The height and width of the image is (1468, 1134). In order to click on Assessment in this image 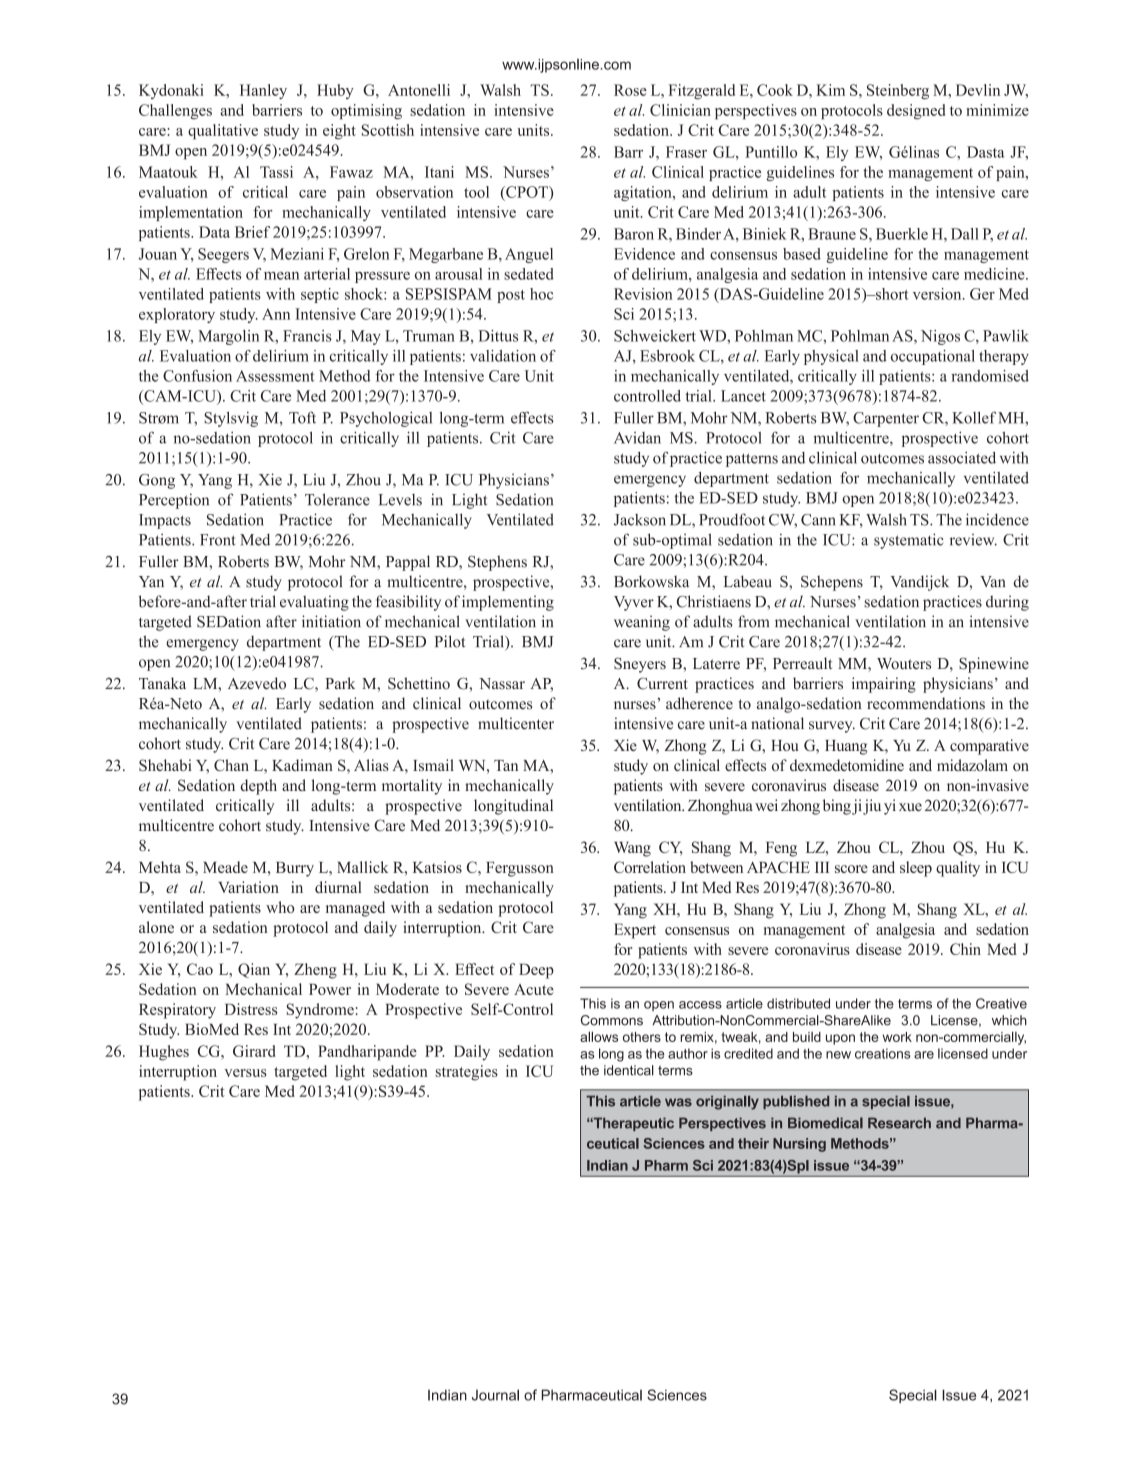, I will do `click(275, 376)`.
